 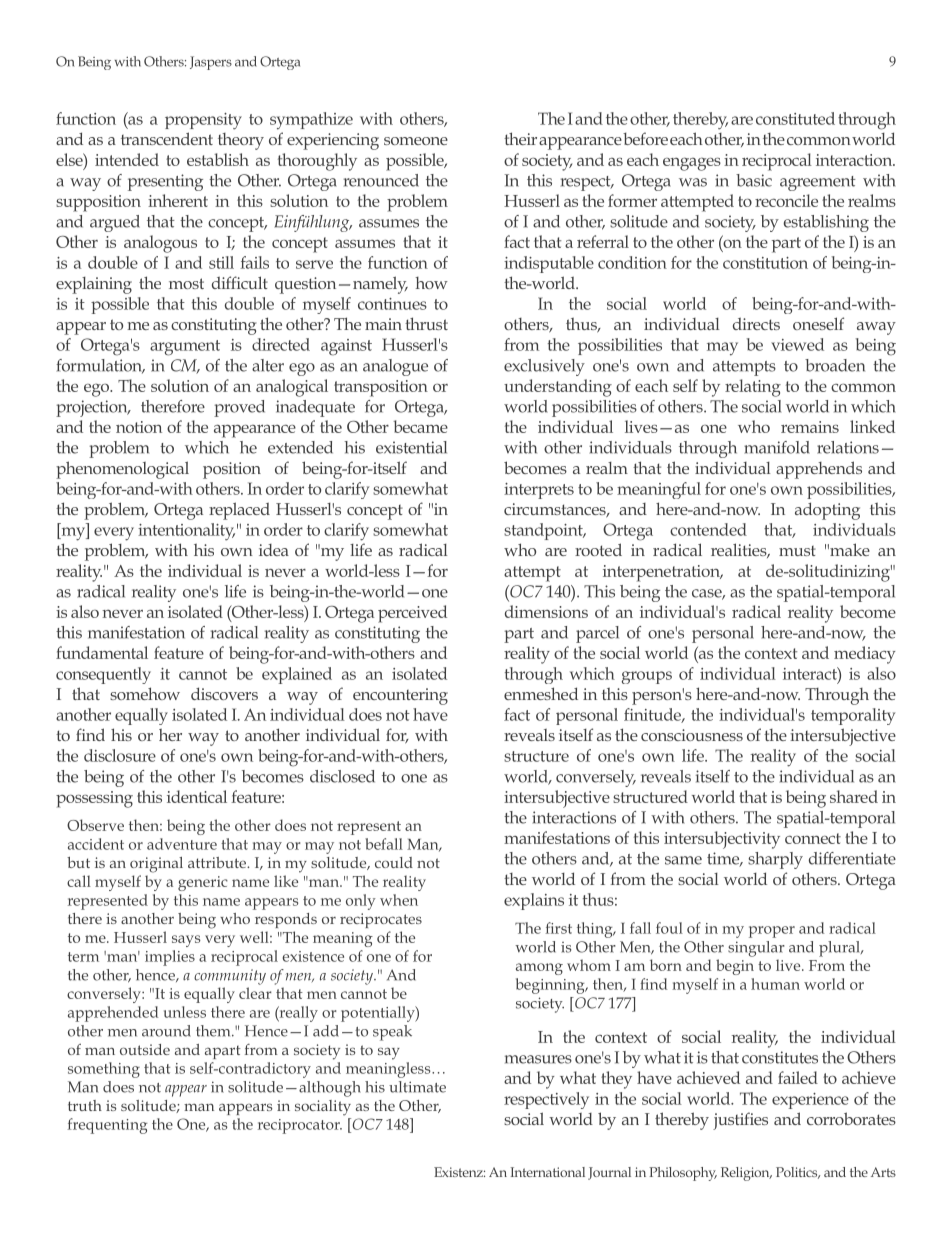 I want to click on transcendent, so click(x=167, y=138).
